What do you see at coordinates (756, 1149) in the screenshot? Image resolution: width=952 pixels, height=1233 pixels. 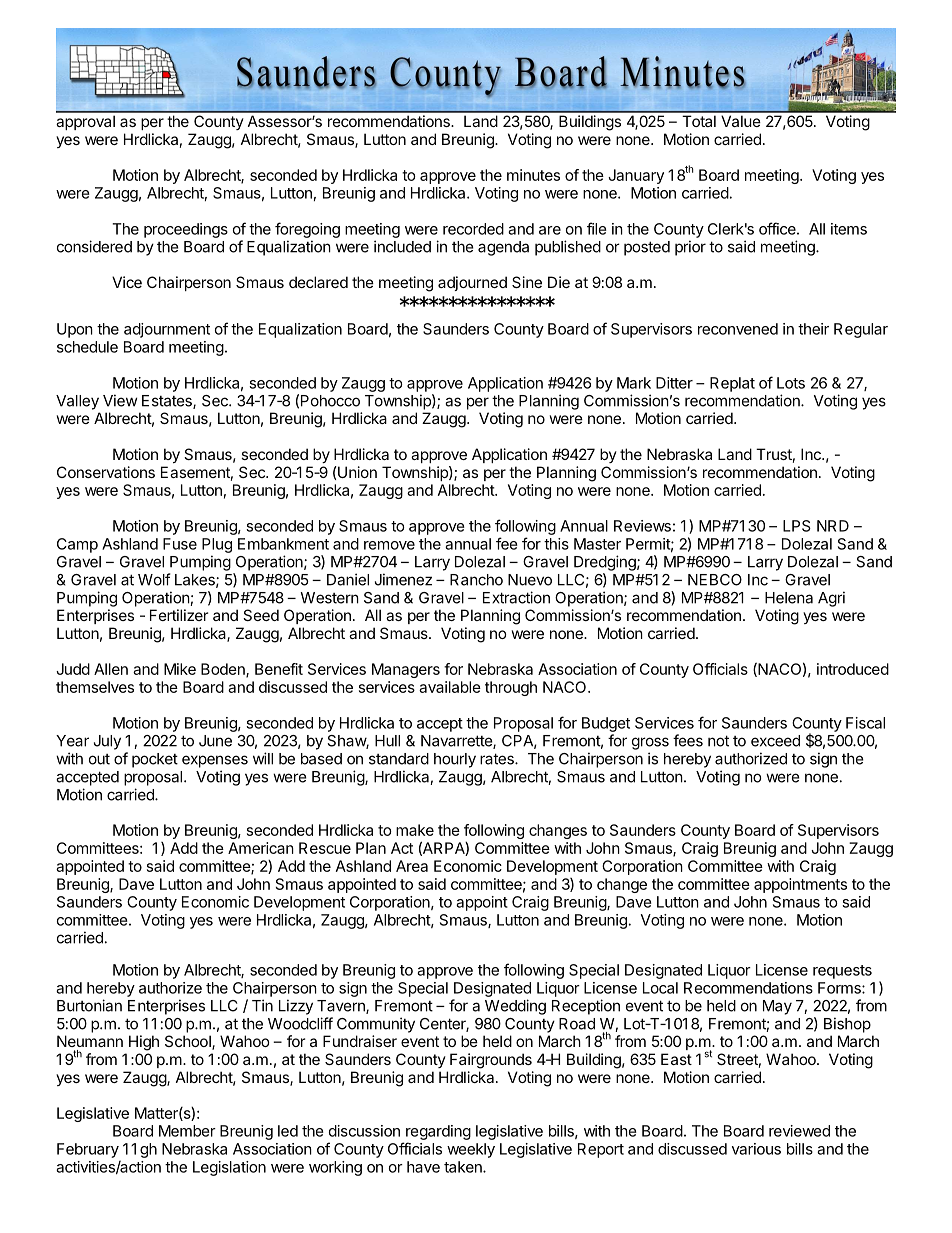 I see `various` at bounding box center [756, 1149].
